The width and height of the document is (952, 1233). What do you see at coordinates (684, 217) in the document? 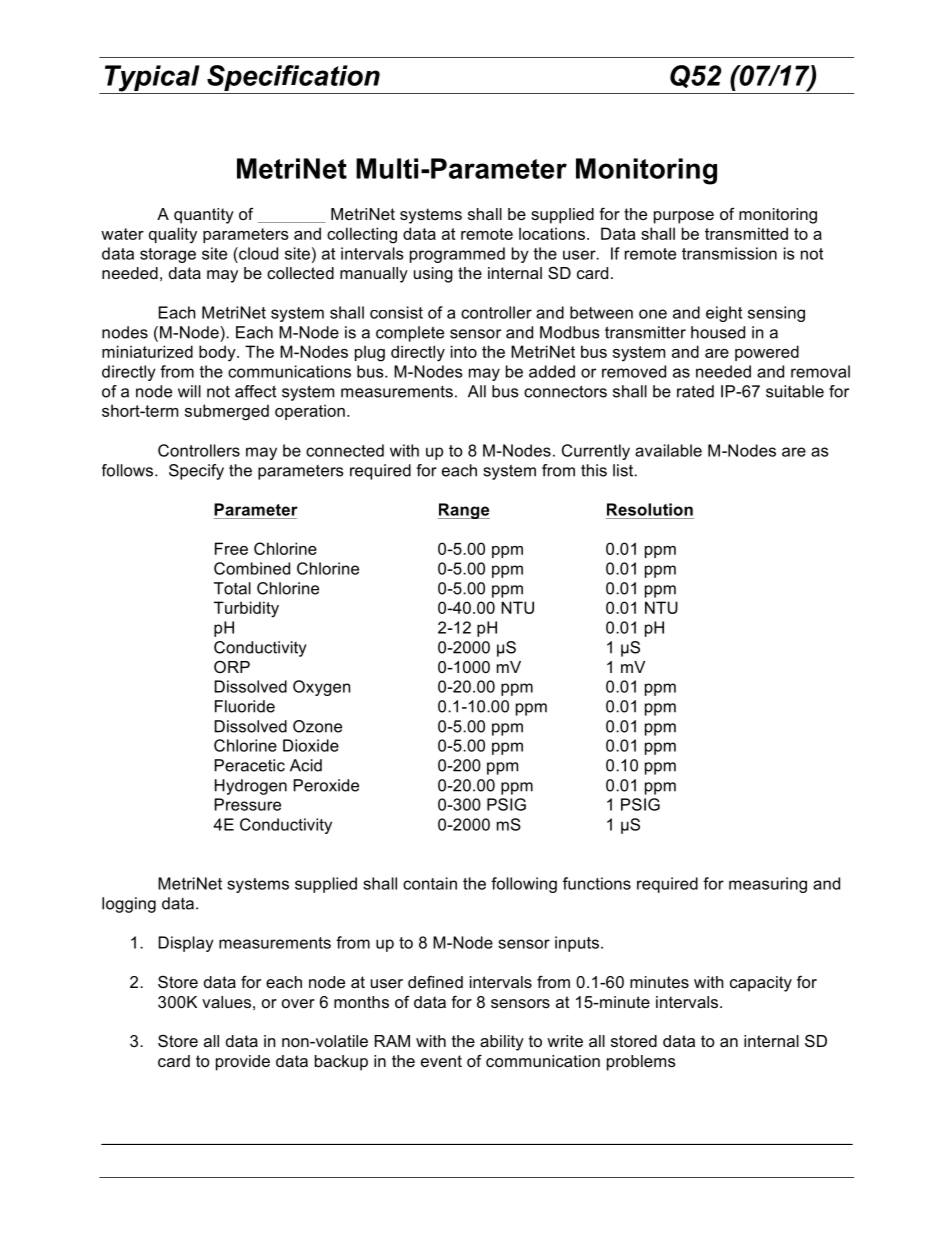
I see `purpose` at bounding box center [684, 217].
